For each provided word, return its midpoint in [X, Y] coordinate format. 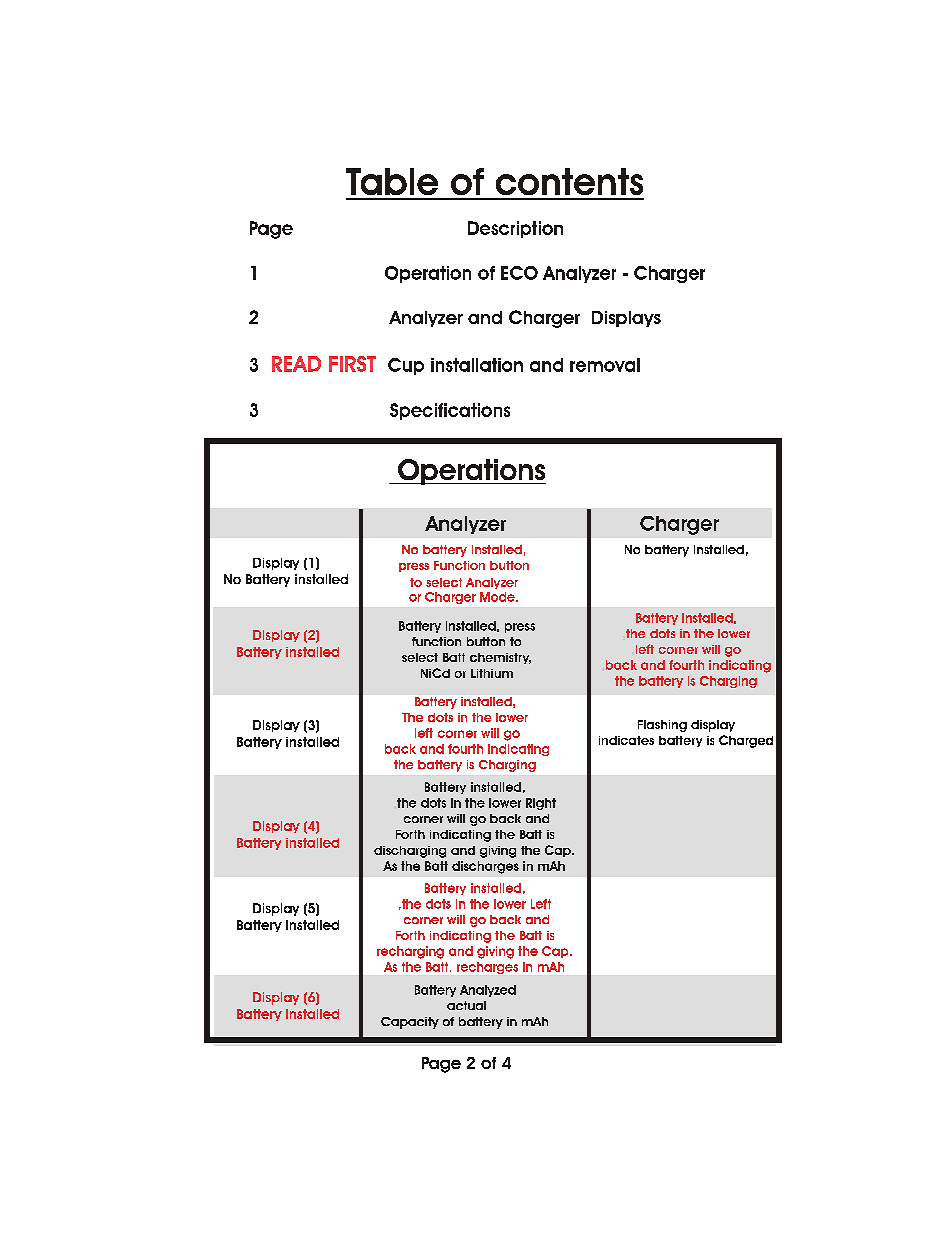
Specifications [450, 411]
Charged [746, 741]
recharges [487, 968]
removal [605, 365]
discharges [485, 867]
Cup [406, 366]
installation [477, 365]
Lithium [492, 673]
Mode [498, 597]
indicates [626, 740]
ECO [519, 273]
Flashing [662, 726]
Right [541, 804]
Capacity [410, 1023]
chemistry [500, 658]
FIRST [352, 364]
